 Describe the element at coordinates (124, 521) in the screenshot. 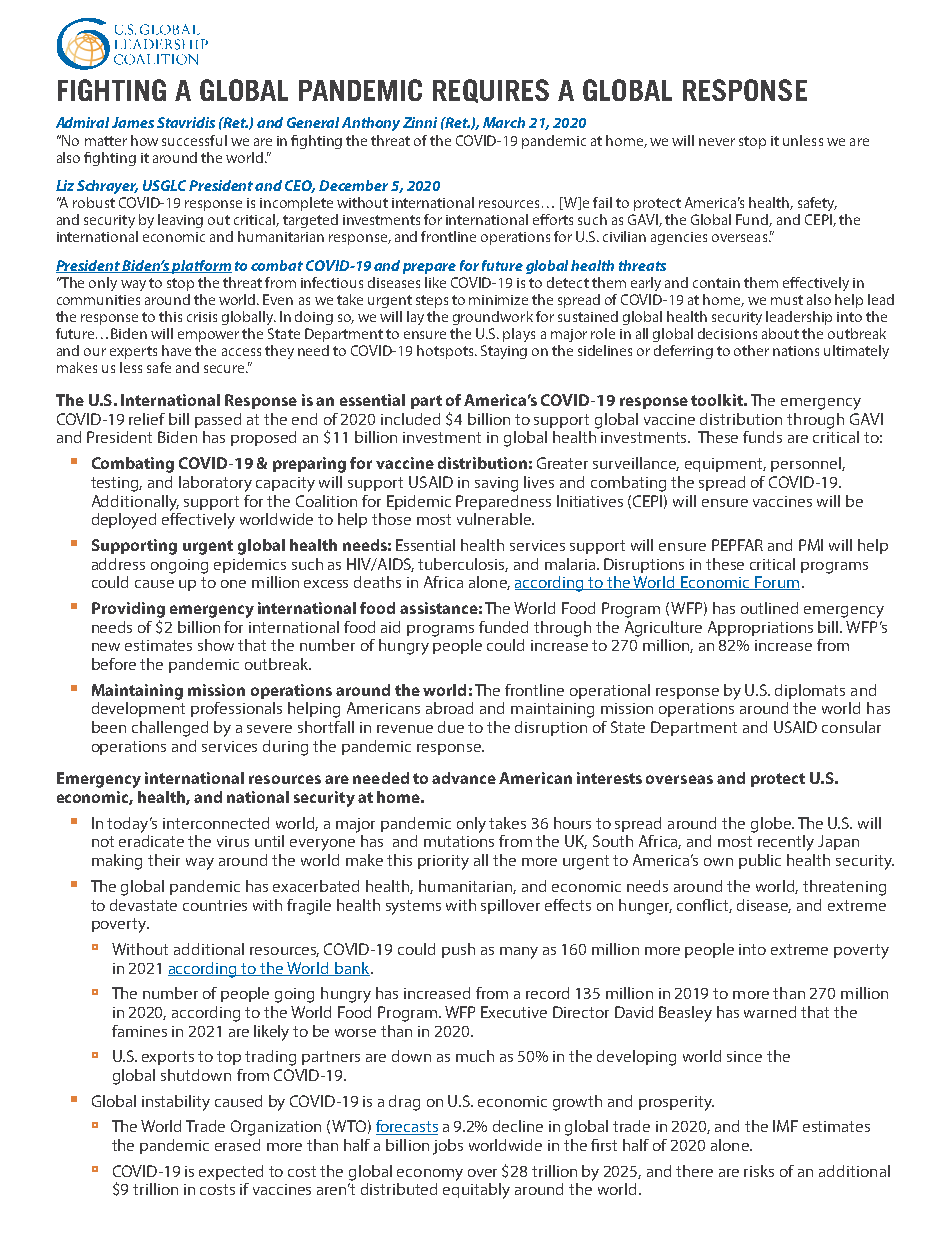

I see `deployed` at that location.
